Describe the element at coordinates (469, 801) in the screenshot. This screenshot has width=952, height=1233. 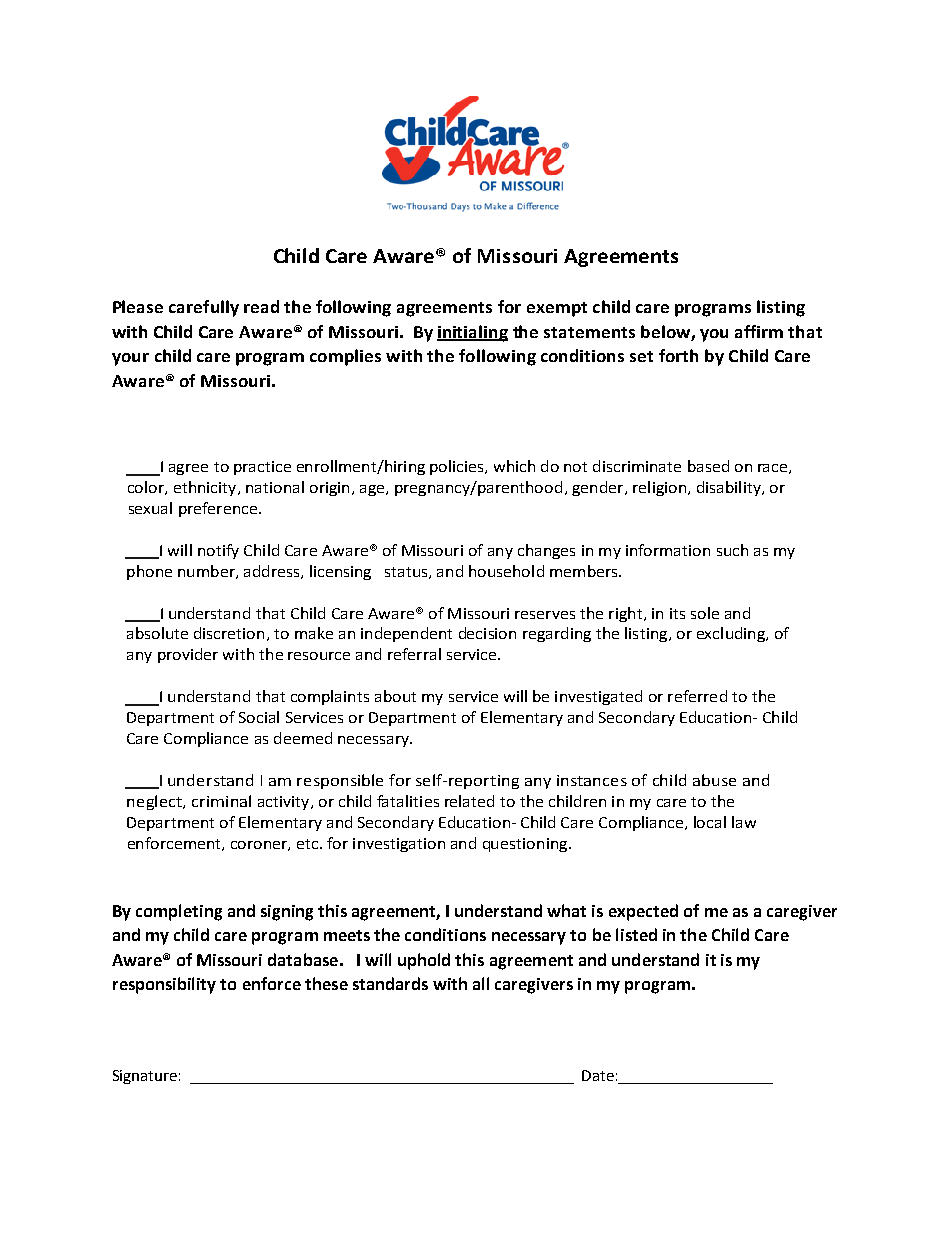
I see `related` at that location.
